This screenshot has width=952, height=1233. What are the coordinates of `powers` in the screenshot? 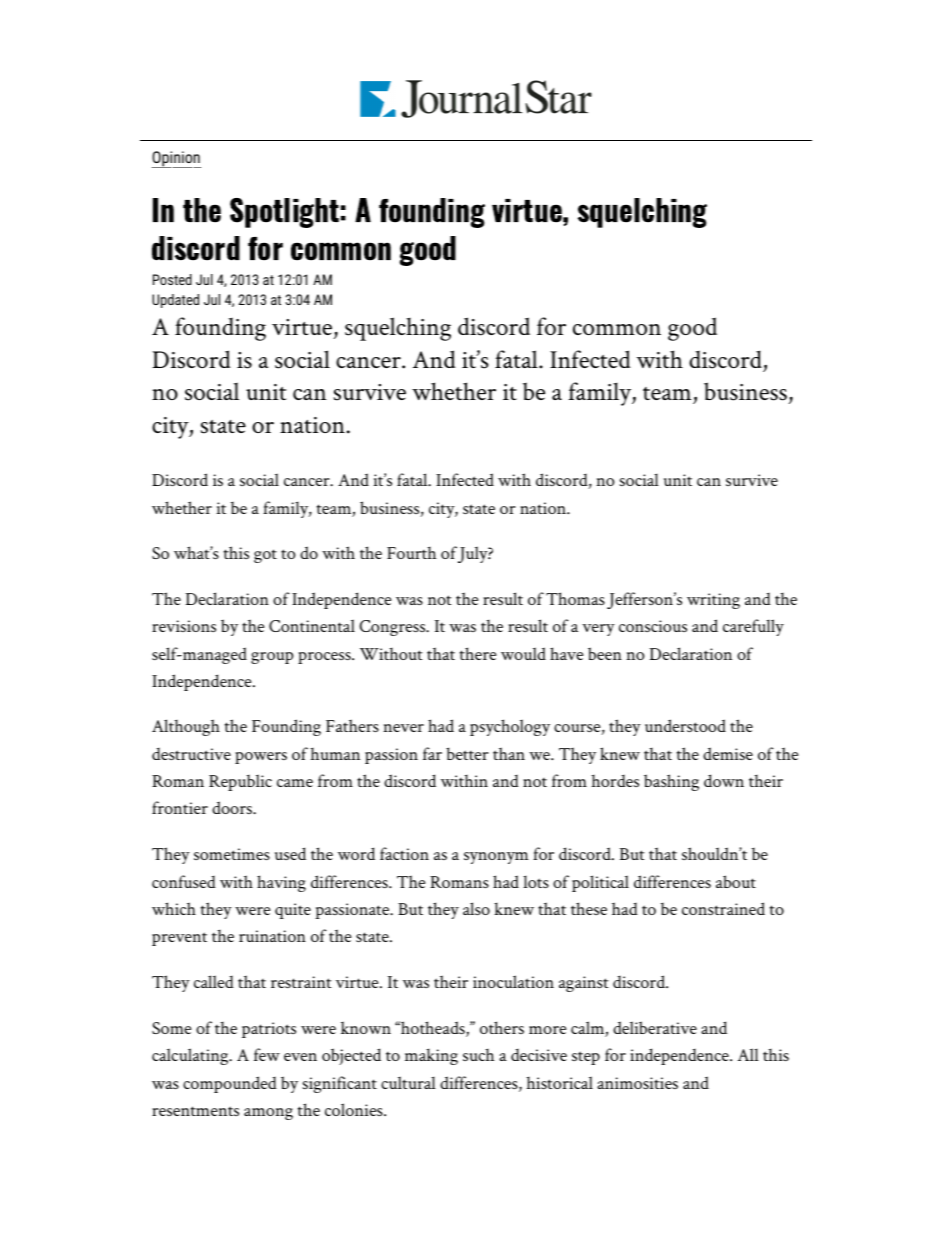 It's located at (261, 758).
